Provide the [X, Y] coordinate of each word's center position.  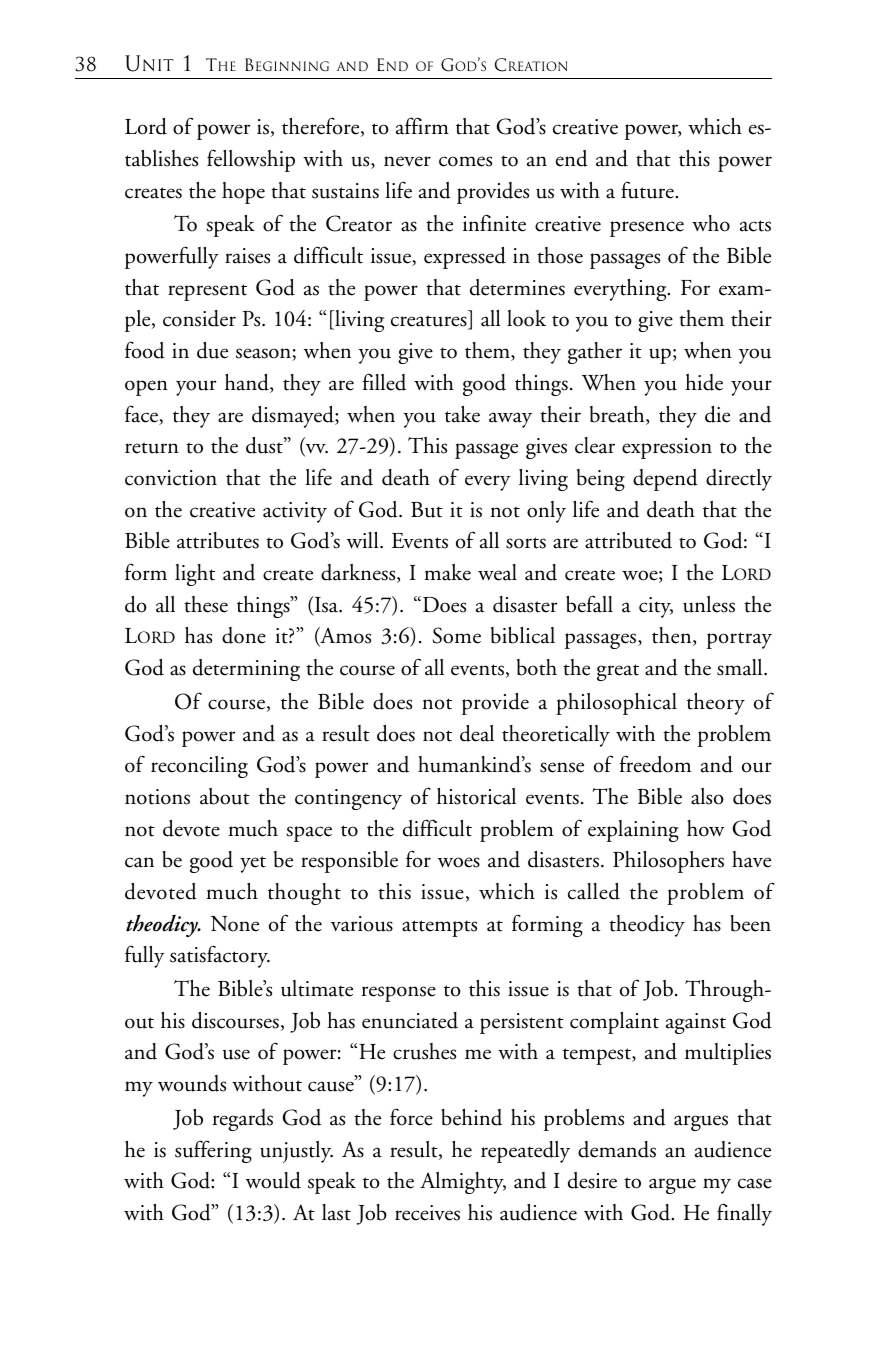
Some [457, 635]
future [648, 190]
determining [246, 670]
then [673, 636]
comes [465, 161]
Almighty [463, 1183]
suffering [213, 1151]
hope [243, 193]
